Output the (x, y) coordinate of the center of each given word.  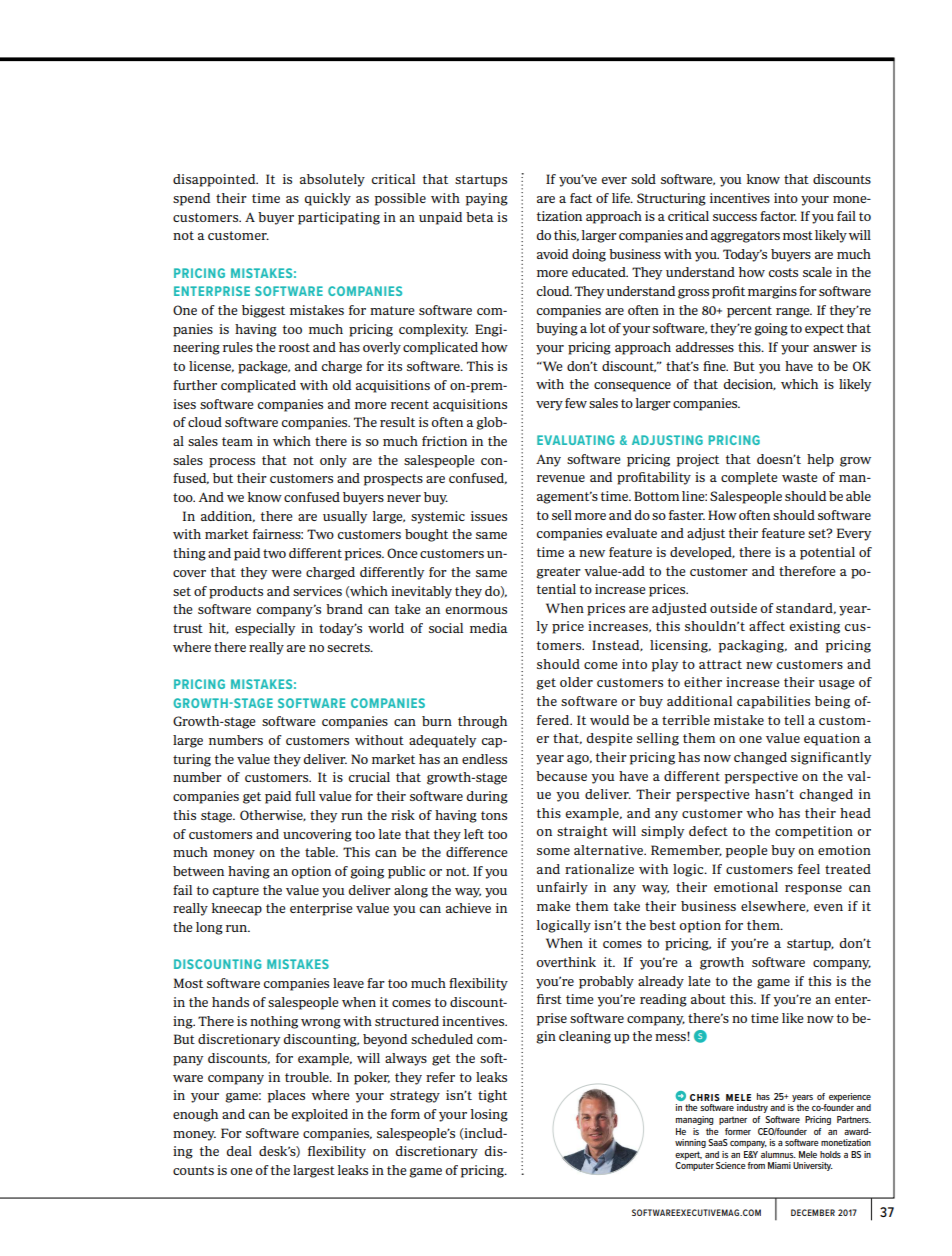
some (553, 851)
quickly (328, 199)
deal (239, 1151)
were (286, 573)
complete (749, 478)
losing (489, 1115)
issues (489, 516)
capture (236, 892)
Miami (779, 1165)
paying (486, 199)
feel (809, 869)
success (735, 217)
